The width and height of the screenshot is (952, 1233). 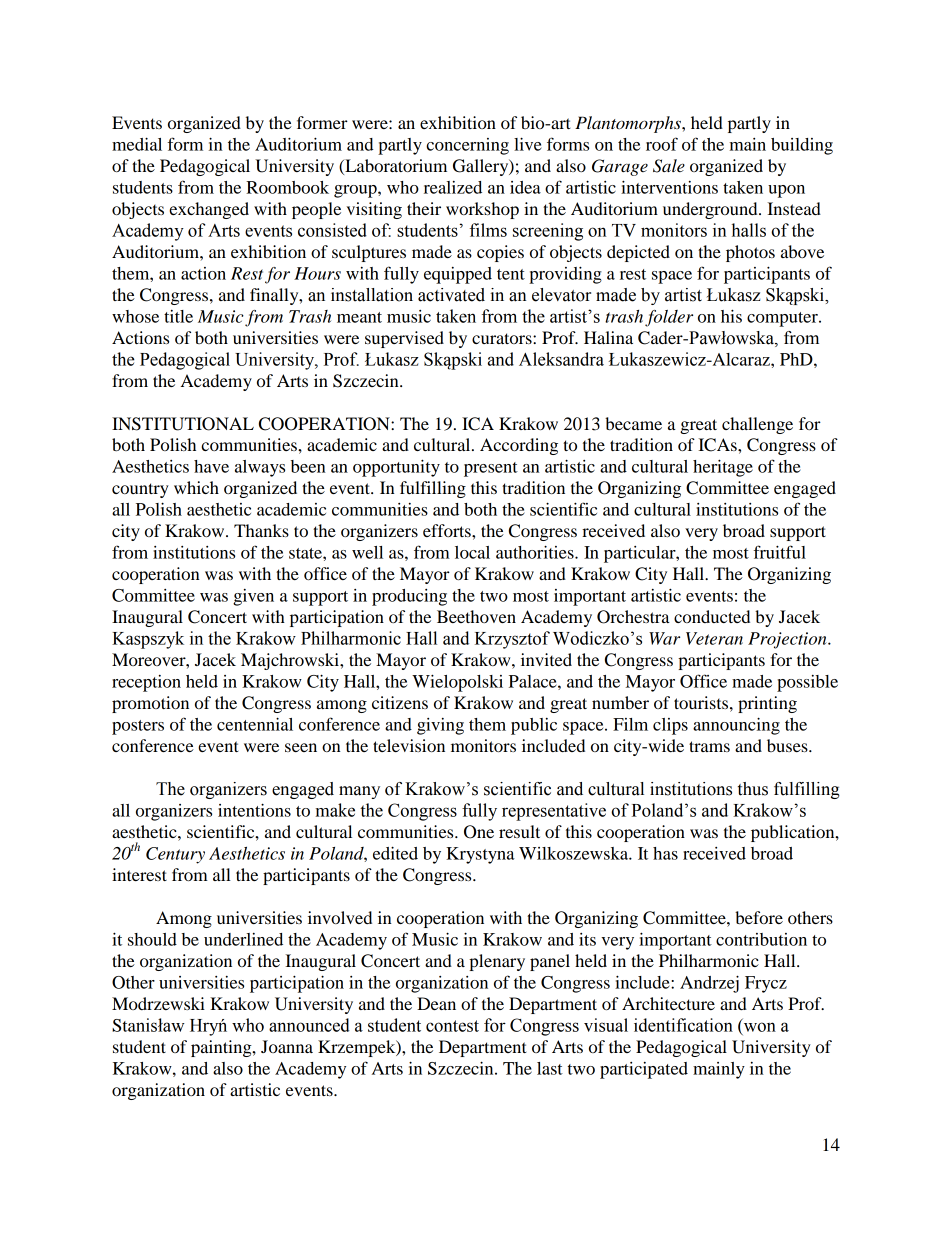 I want to click on conducted, so click(x=712, y=616).
